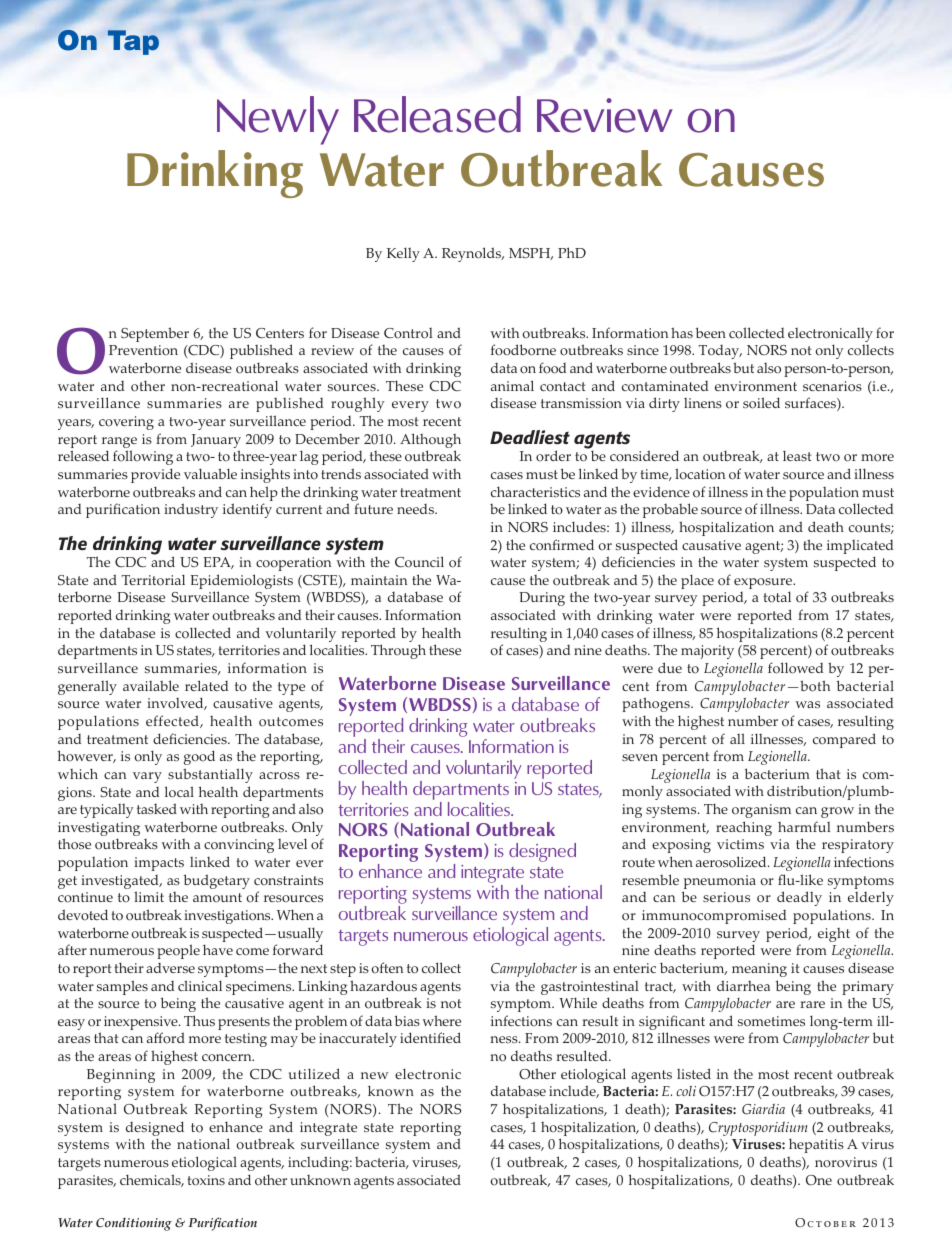  Describe the element at coordinates (133, 42) in the screenshot. I see `Tap` at that location.
